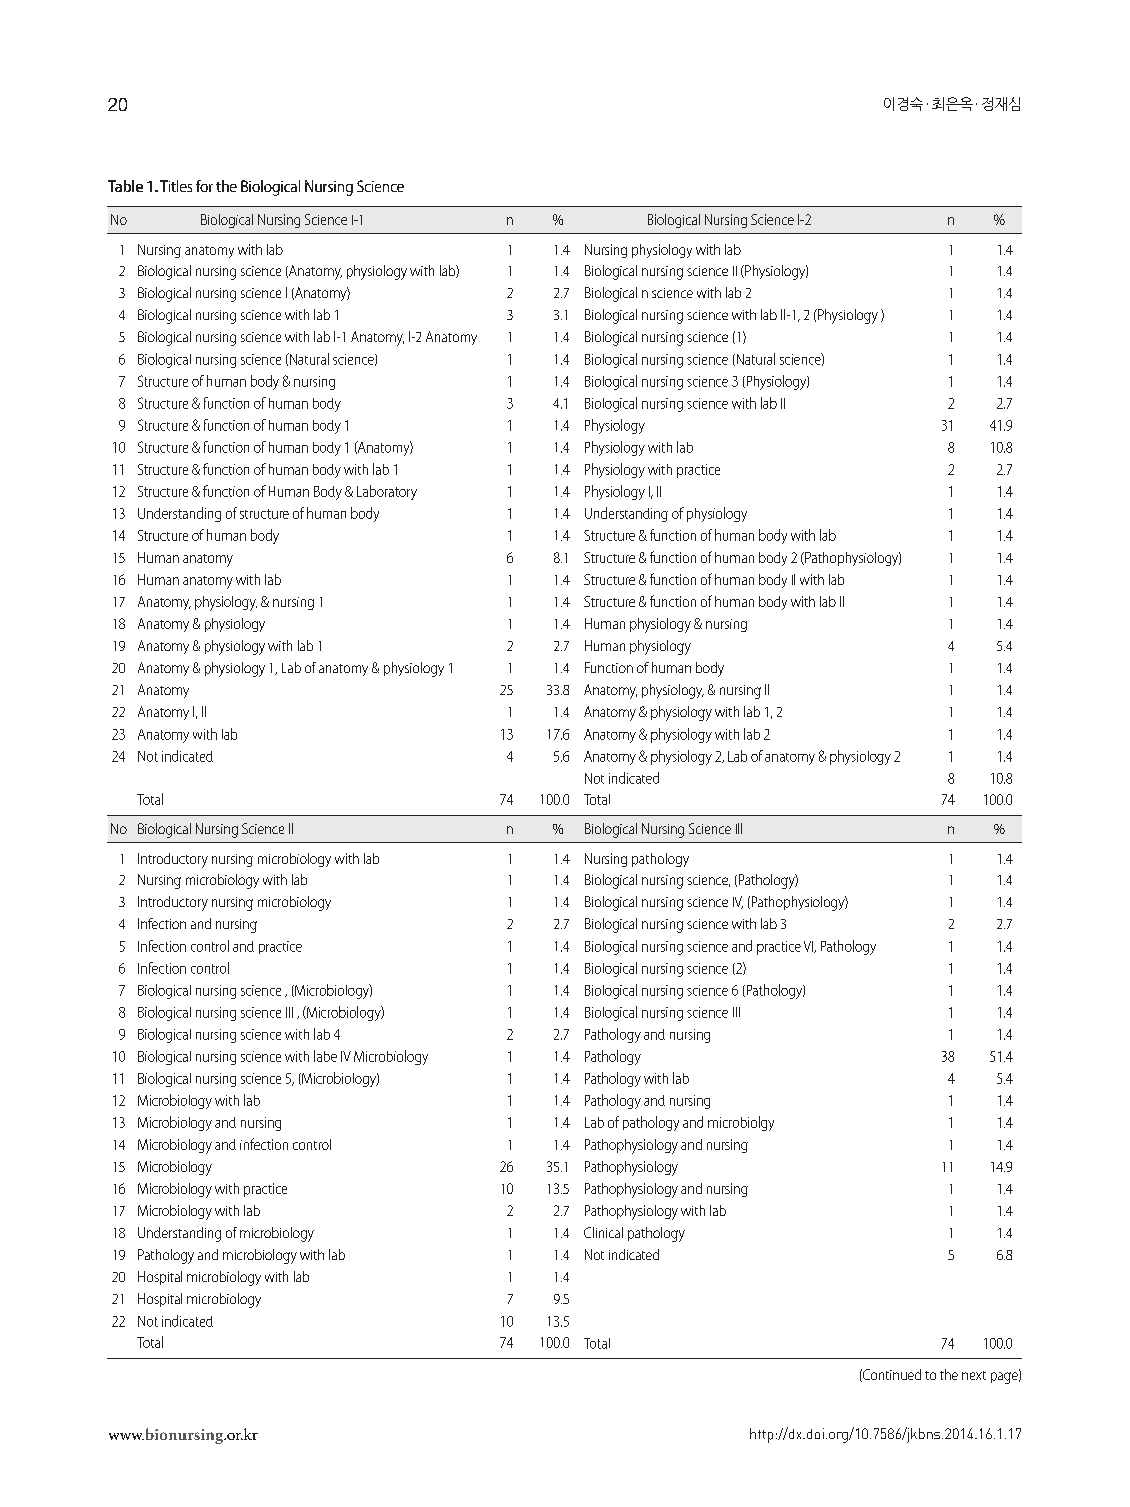 The height and width of the page is (1507, 1130). Describe the element at coordinates (974, 1375) in the page. I see `next` at that location.
